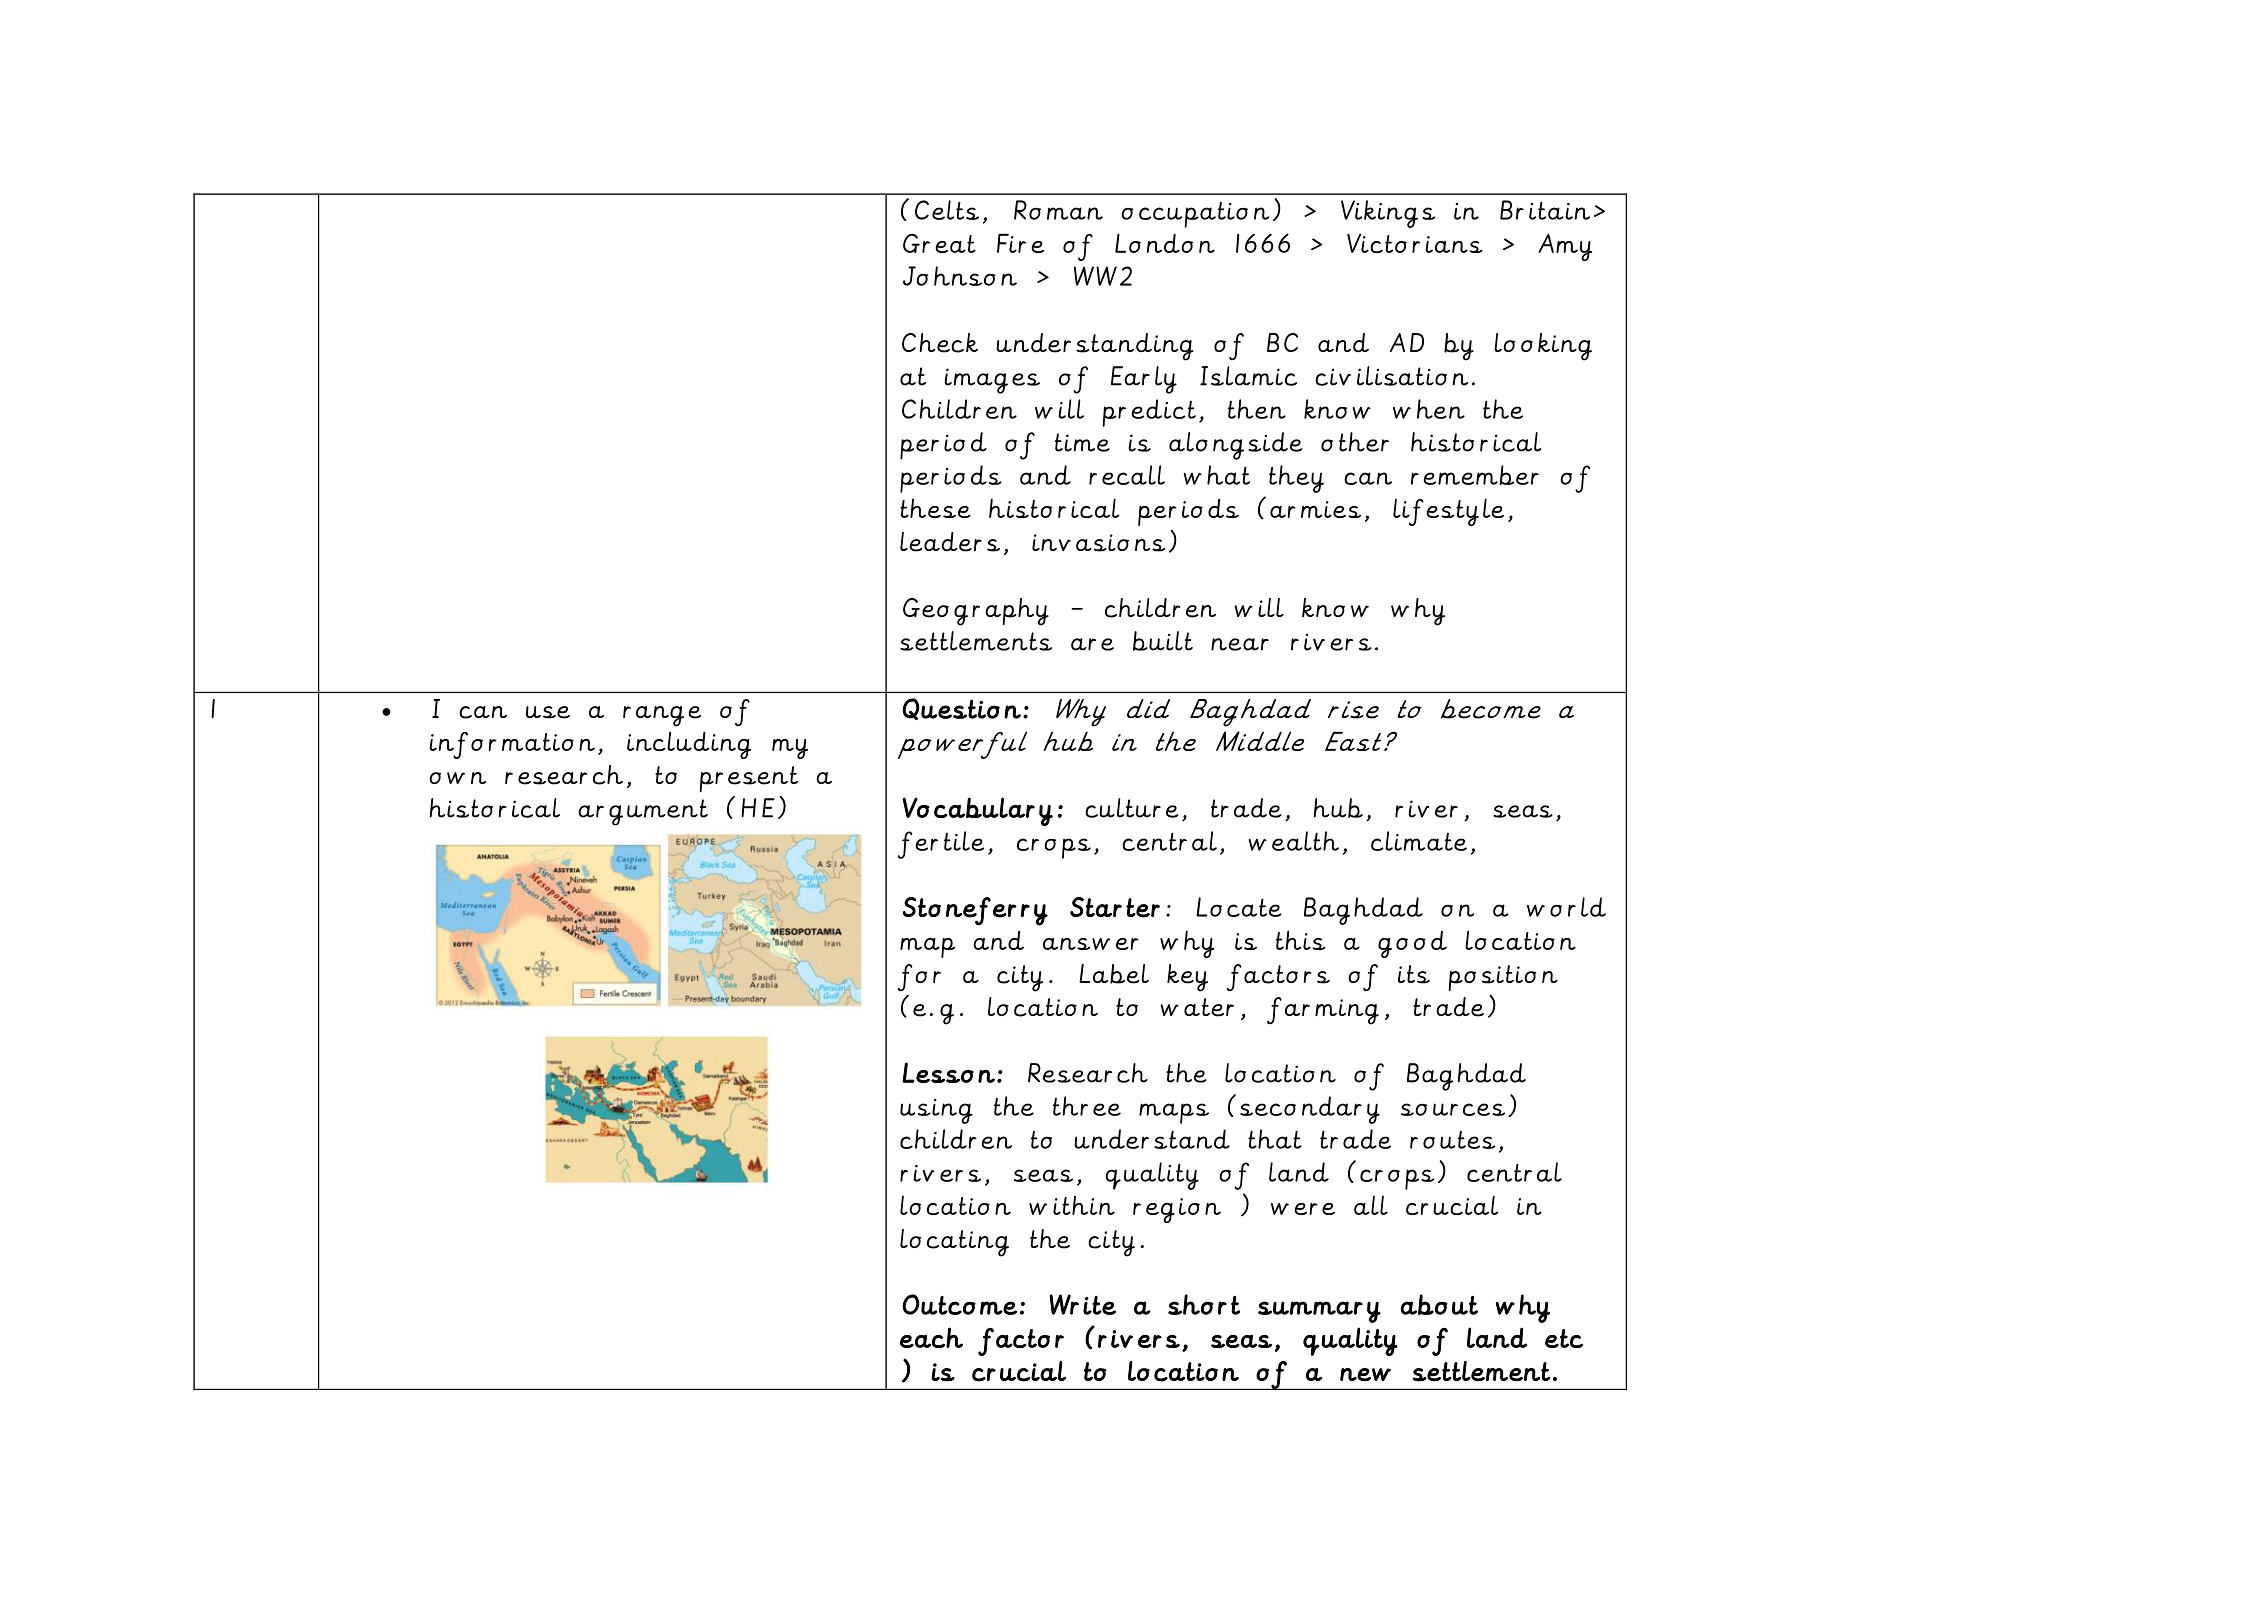 The width and height of the screenshot is (2262, 1599). I want to click on each, so click(931, 1337).
